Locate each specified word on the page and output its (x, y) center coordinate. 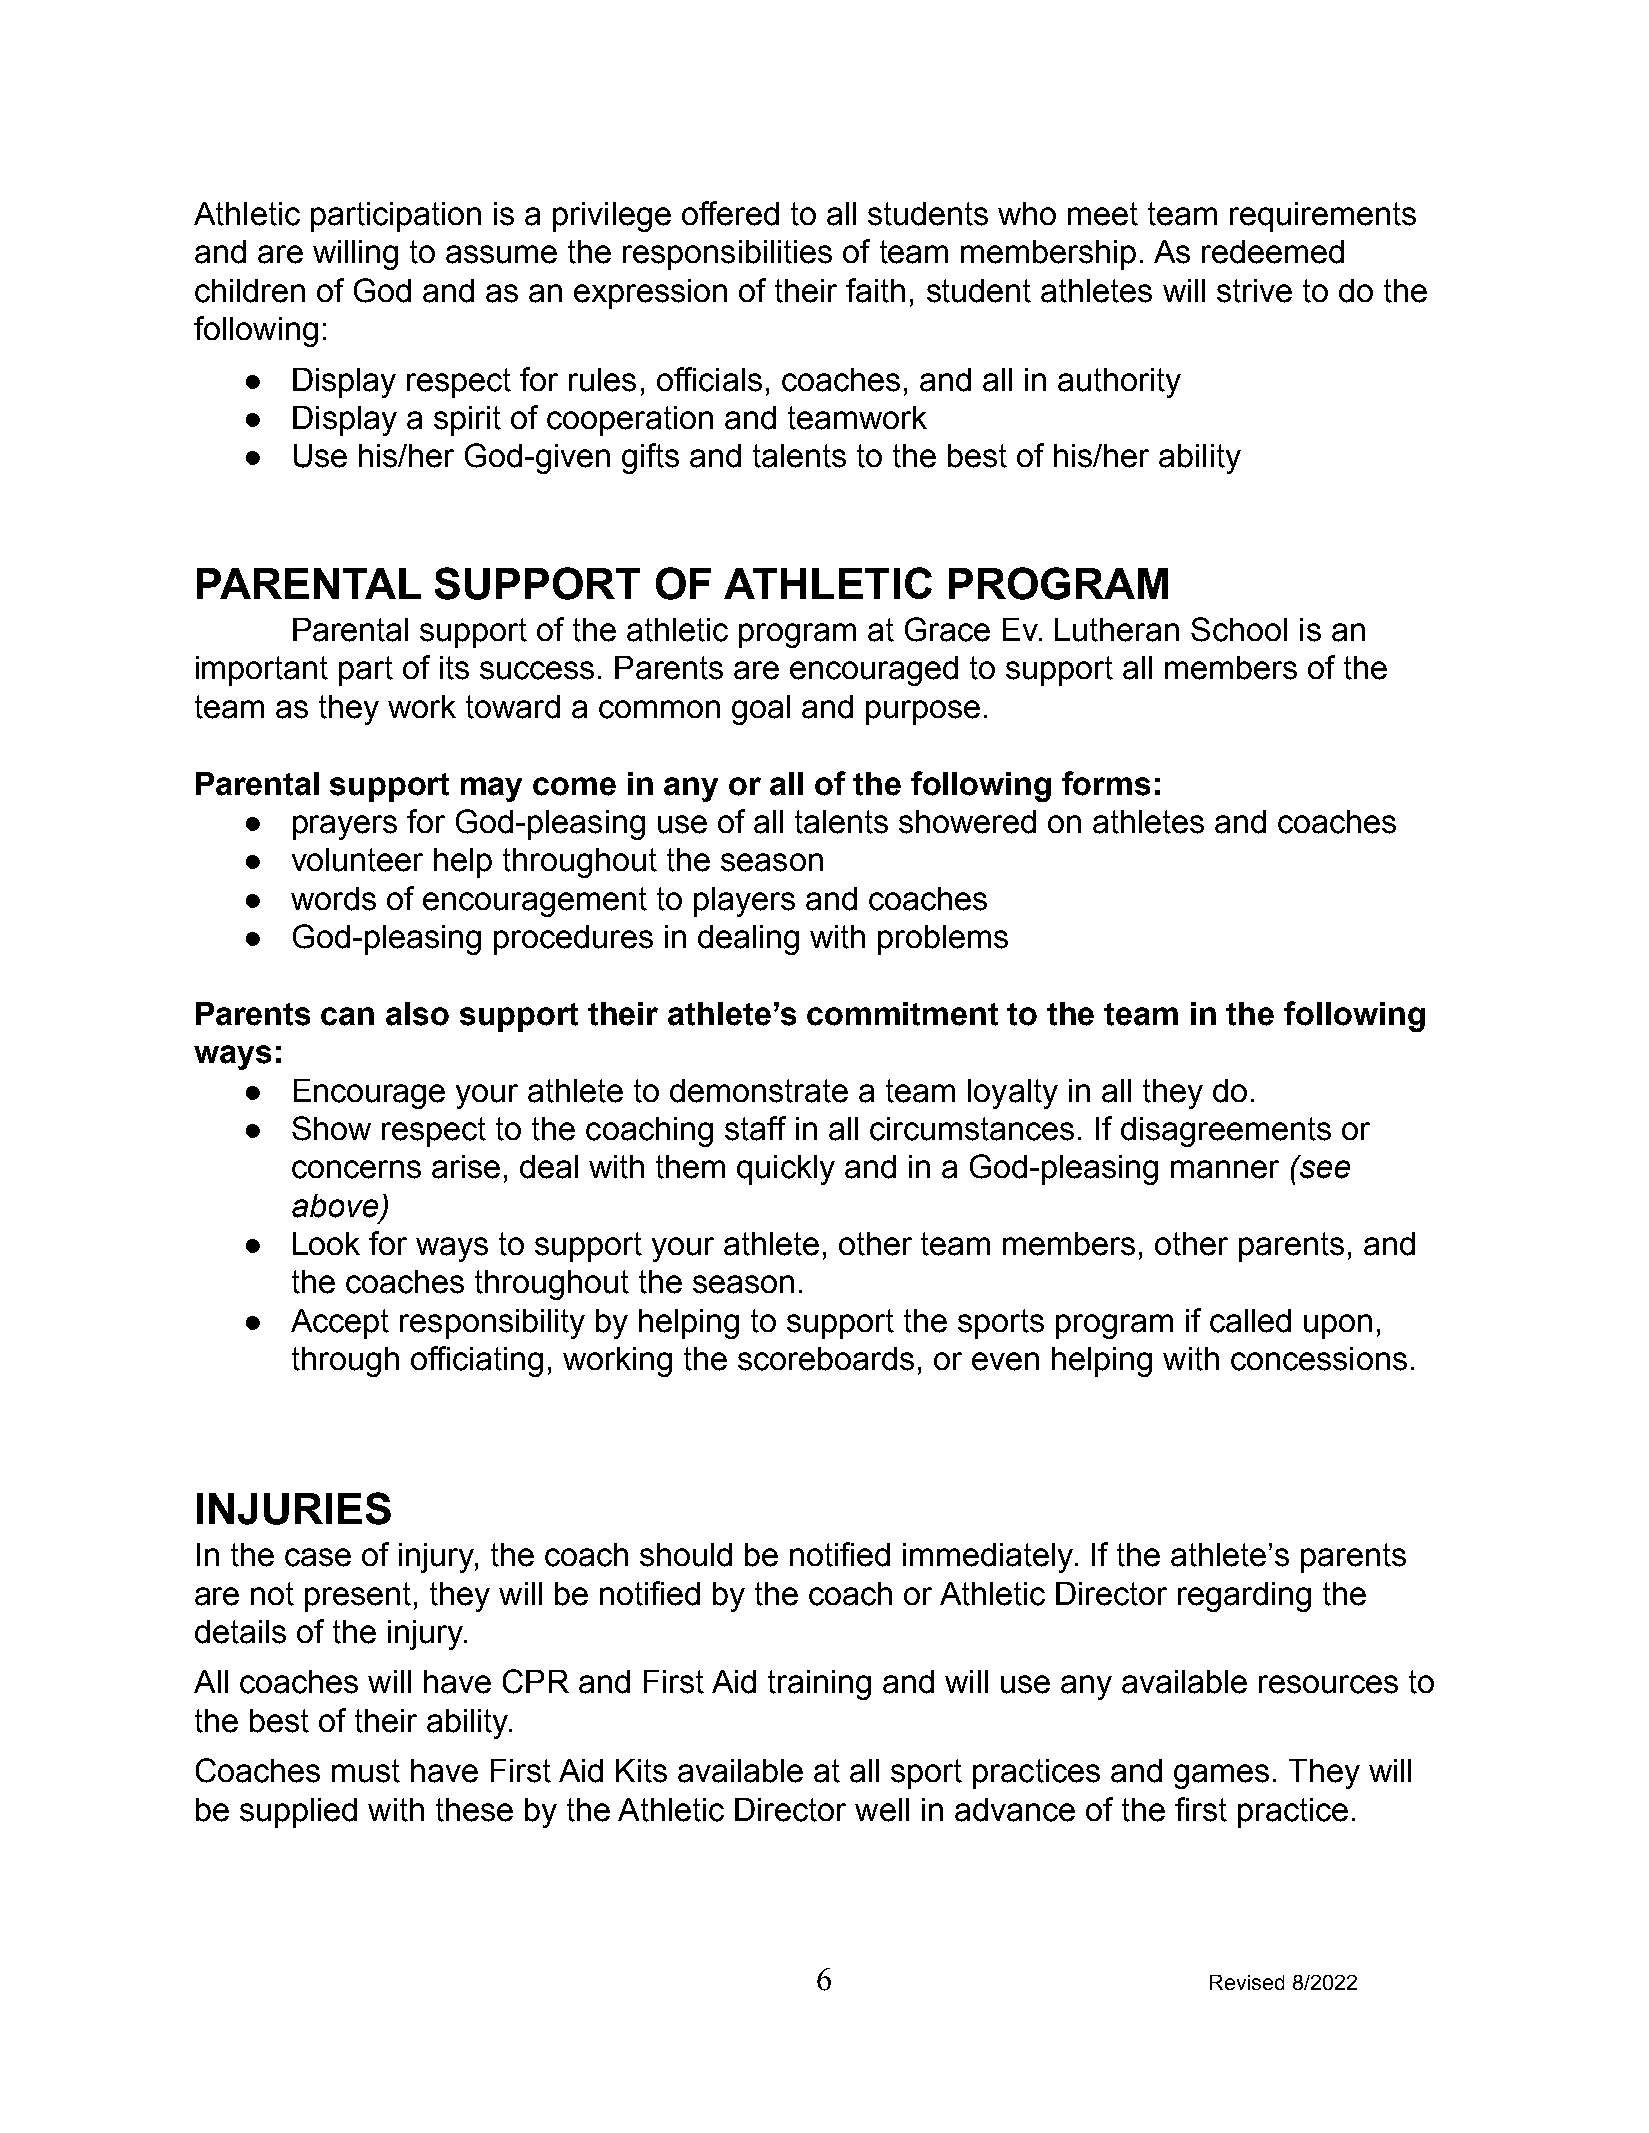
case (318, 1557)
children (250, 291)
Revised (1247, 1982)
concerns (356, 1169)
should (686, 1555)
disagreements (1226, 1132)
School (1239, 629)
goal (761, 710)
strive (1254, 291)
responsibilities (727, 255)
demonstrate (759, 1091)
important (262, 671)
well (882, 1810)
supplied (298, 1813)
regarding (1244, 1597)
